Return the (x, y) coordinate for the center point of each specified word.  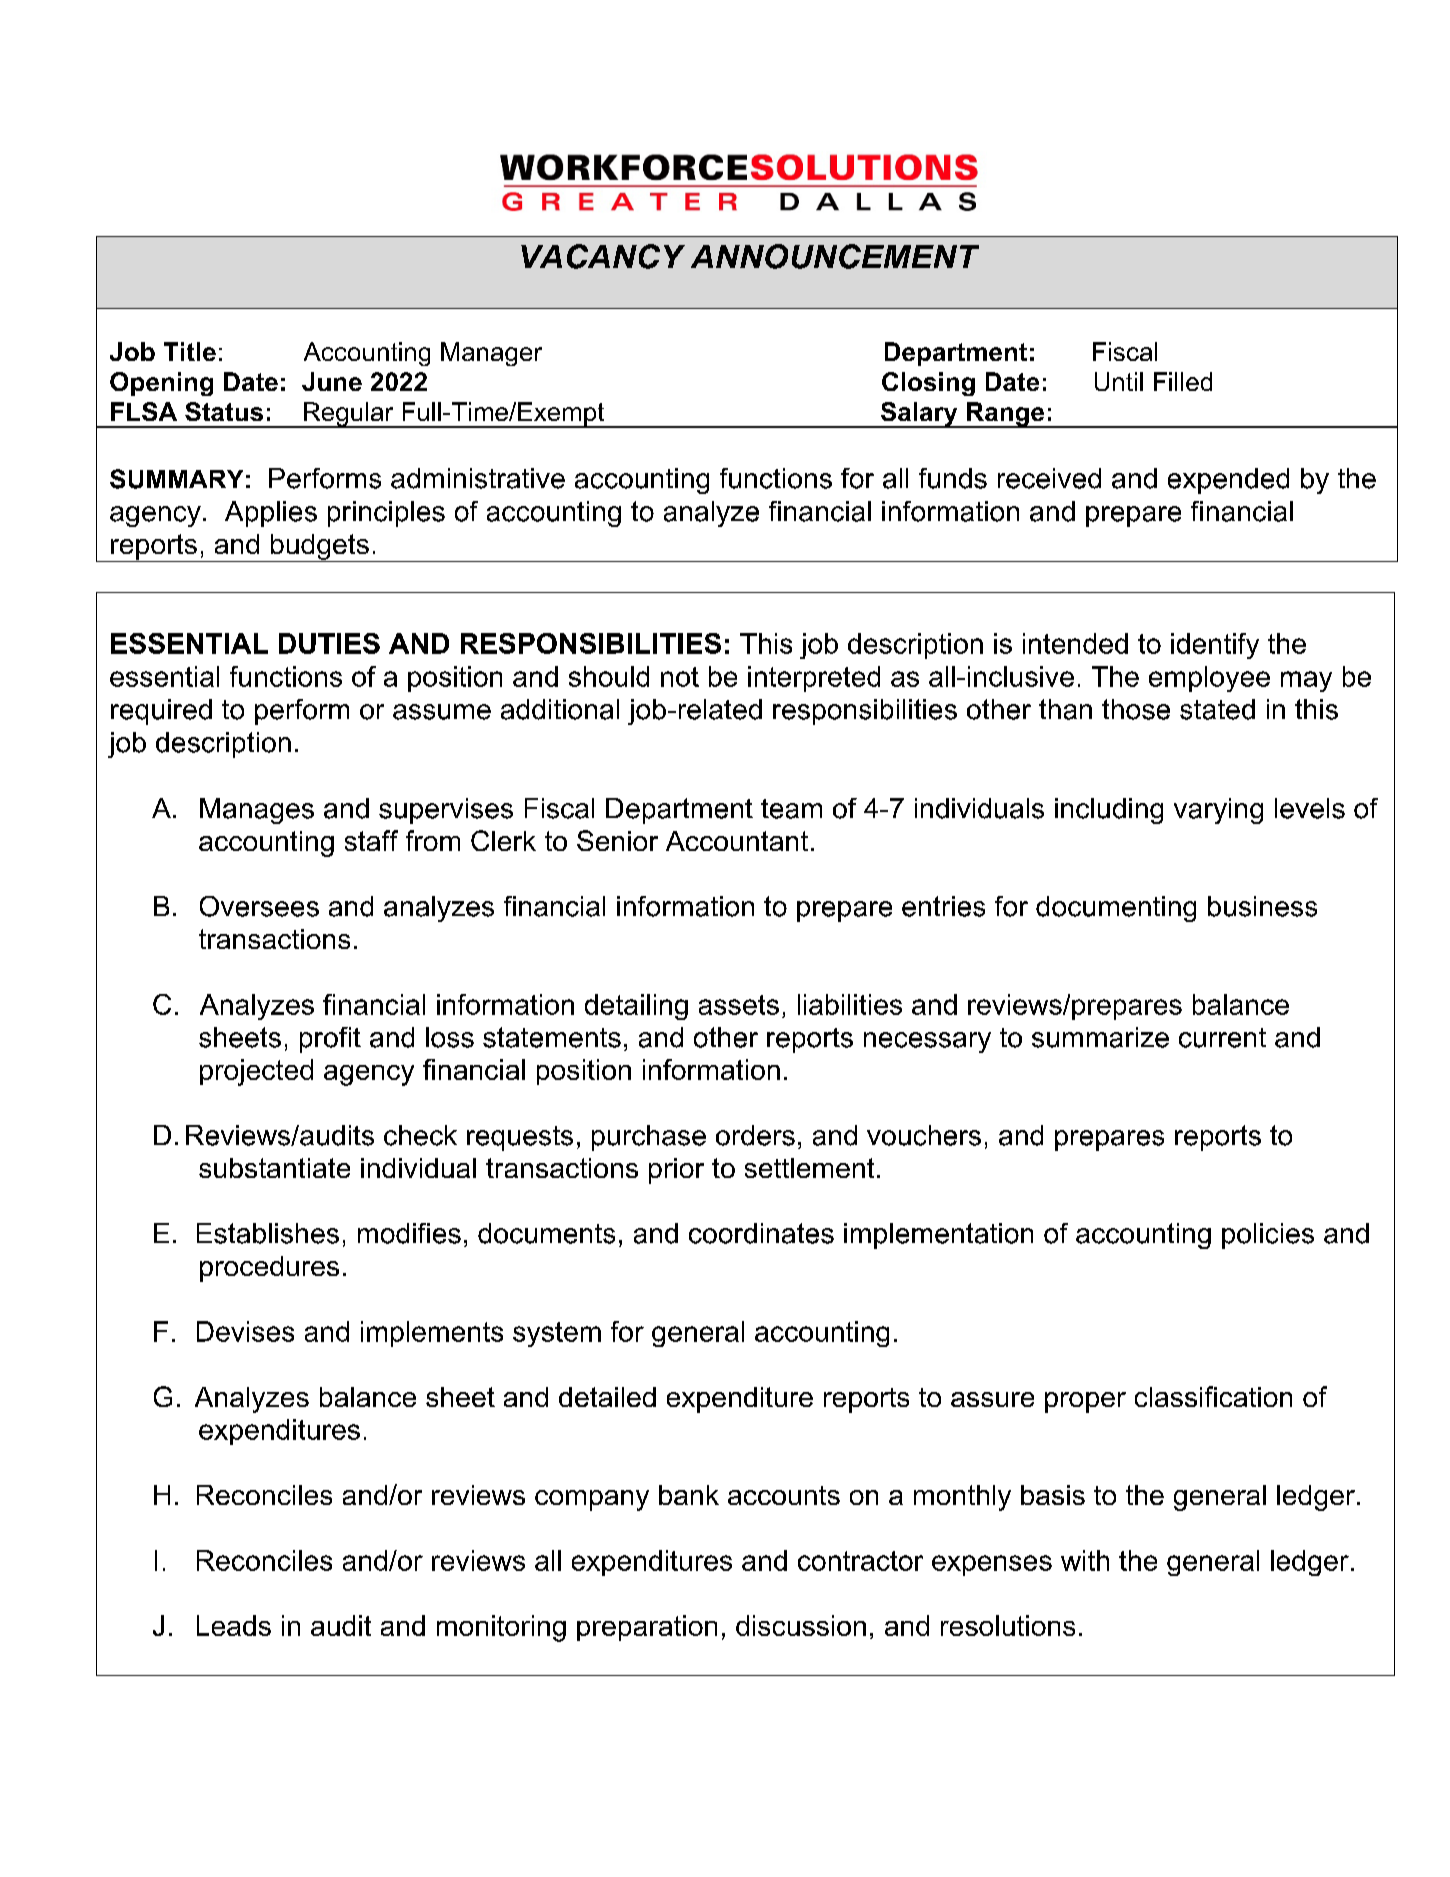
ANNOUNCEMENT (835, 256)
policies (1268, 1236)
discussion (801, 1625)
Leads (234, 1625)
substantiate (274, 1168)
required (161, 712)
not (680, 677)
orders (755, 1135)
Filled (1183, 381)
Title (190, 351)
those (1136, 709)
